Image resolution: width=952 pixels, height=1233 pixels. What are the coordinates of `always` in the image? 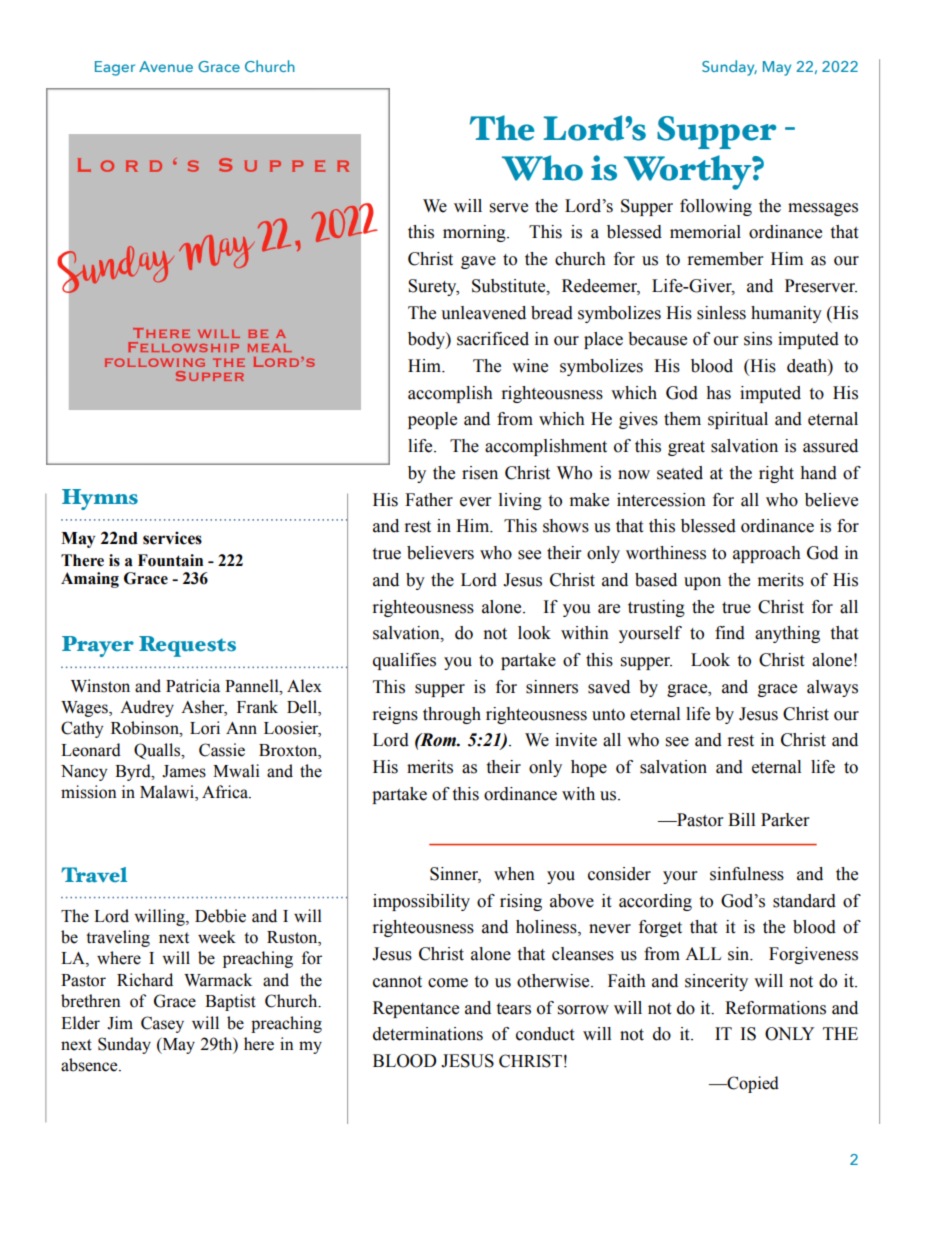 It's located at (832, 688).
